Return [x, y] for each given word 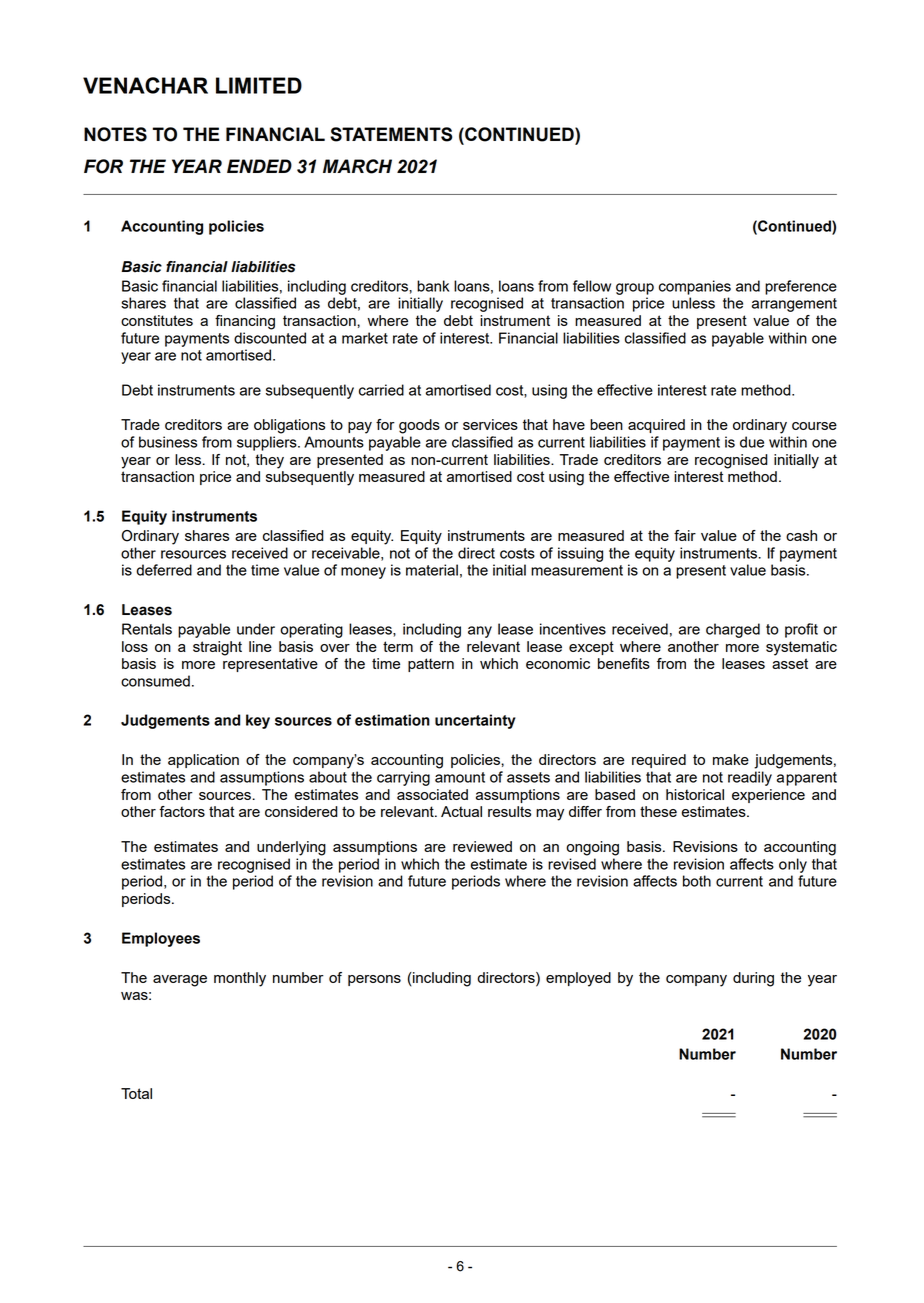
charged [733, 630]
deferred [164, 570]
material [432, 570]
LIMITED [259, 85]
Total [136, 1093]
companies [695, 287]
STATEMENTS [391, 134]
